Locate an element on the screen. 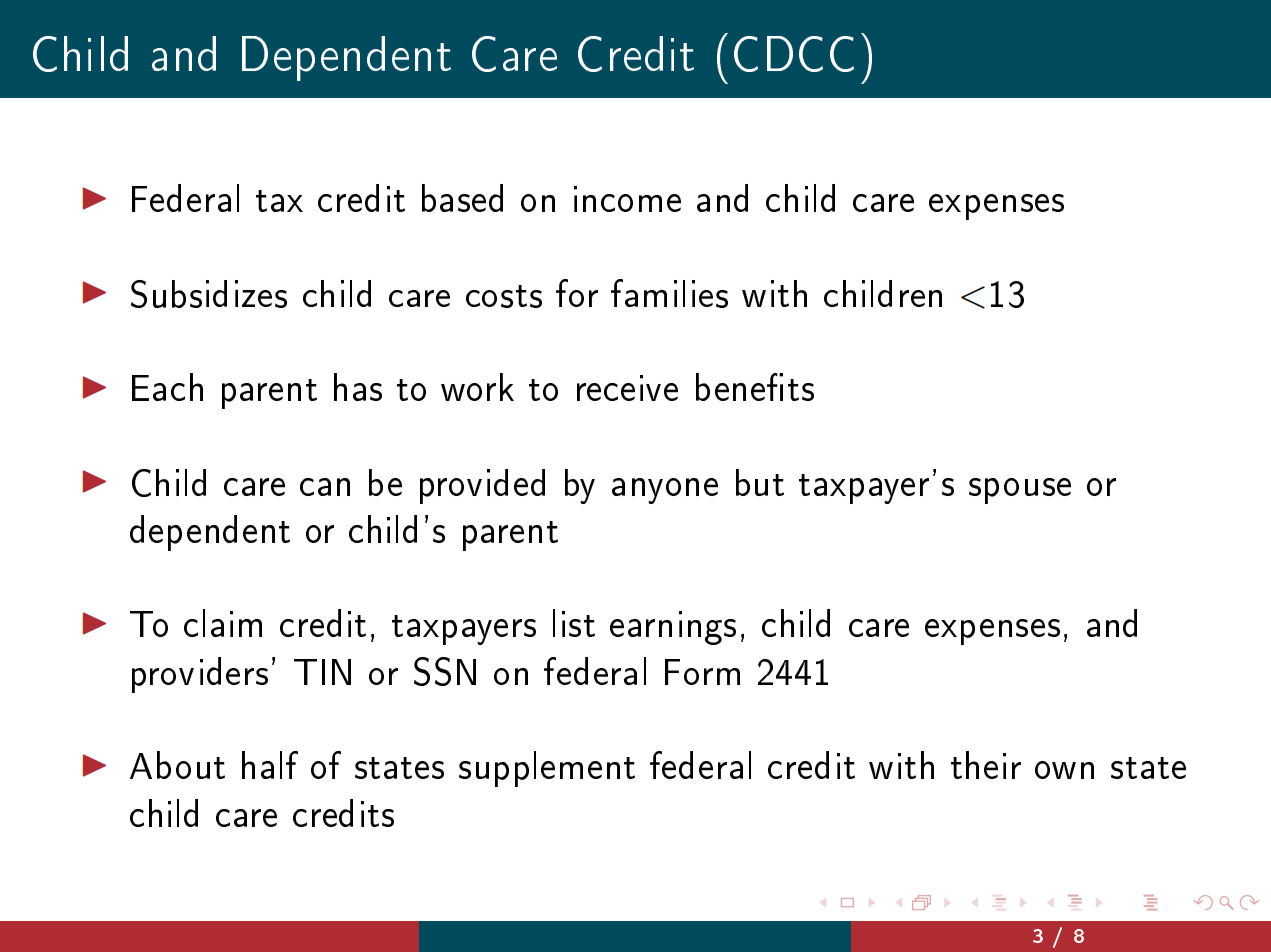  anyone is located at coordinates (665, 491).
